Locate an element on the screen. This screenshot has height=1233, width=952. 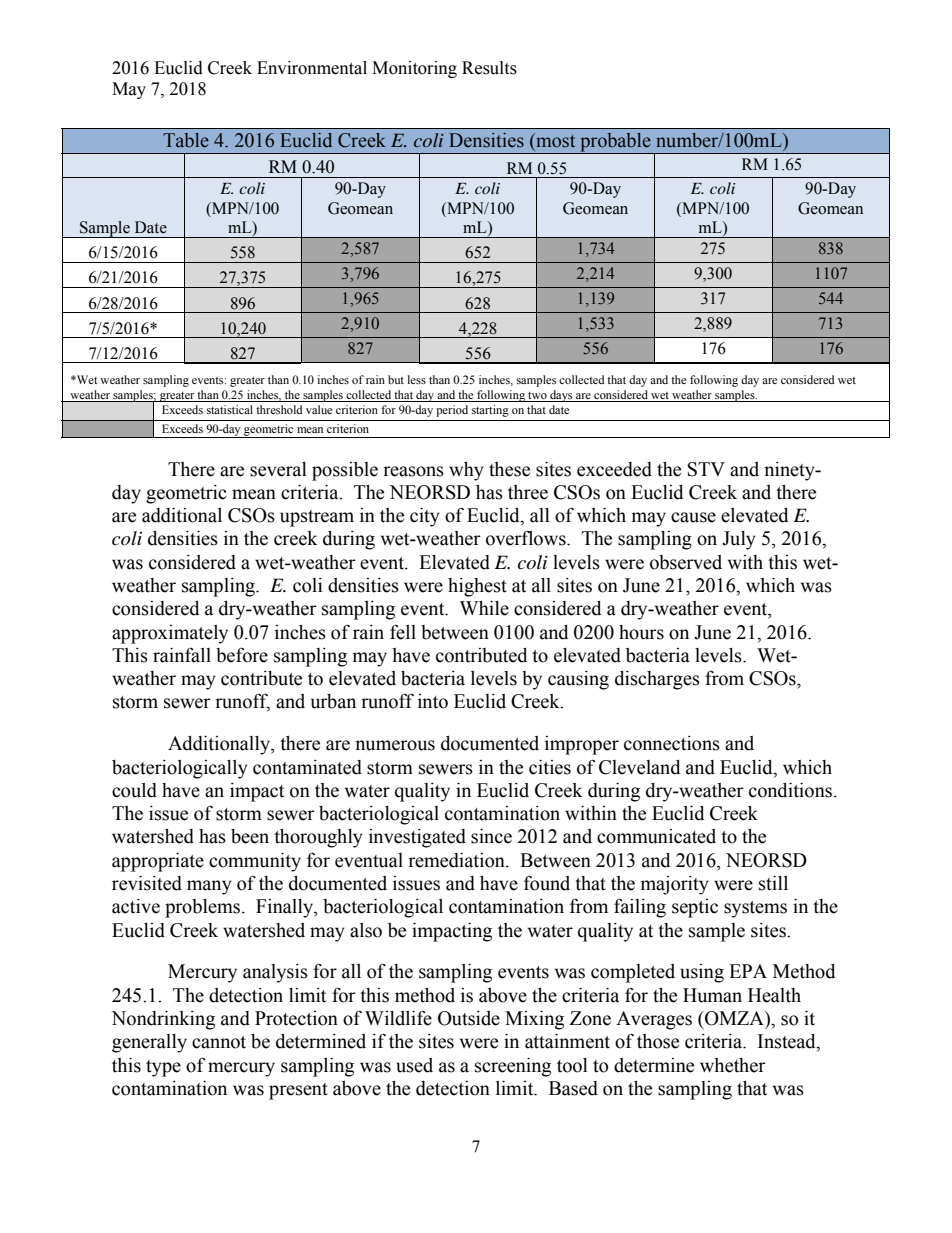
since is located at coordinates (491, 836).
